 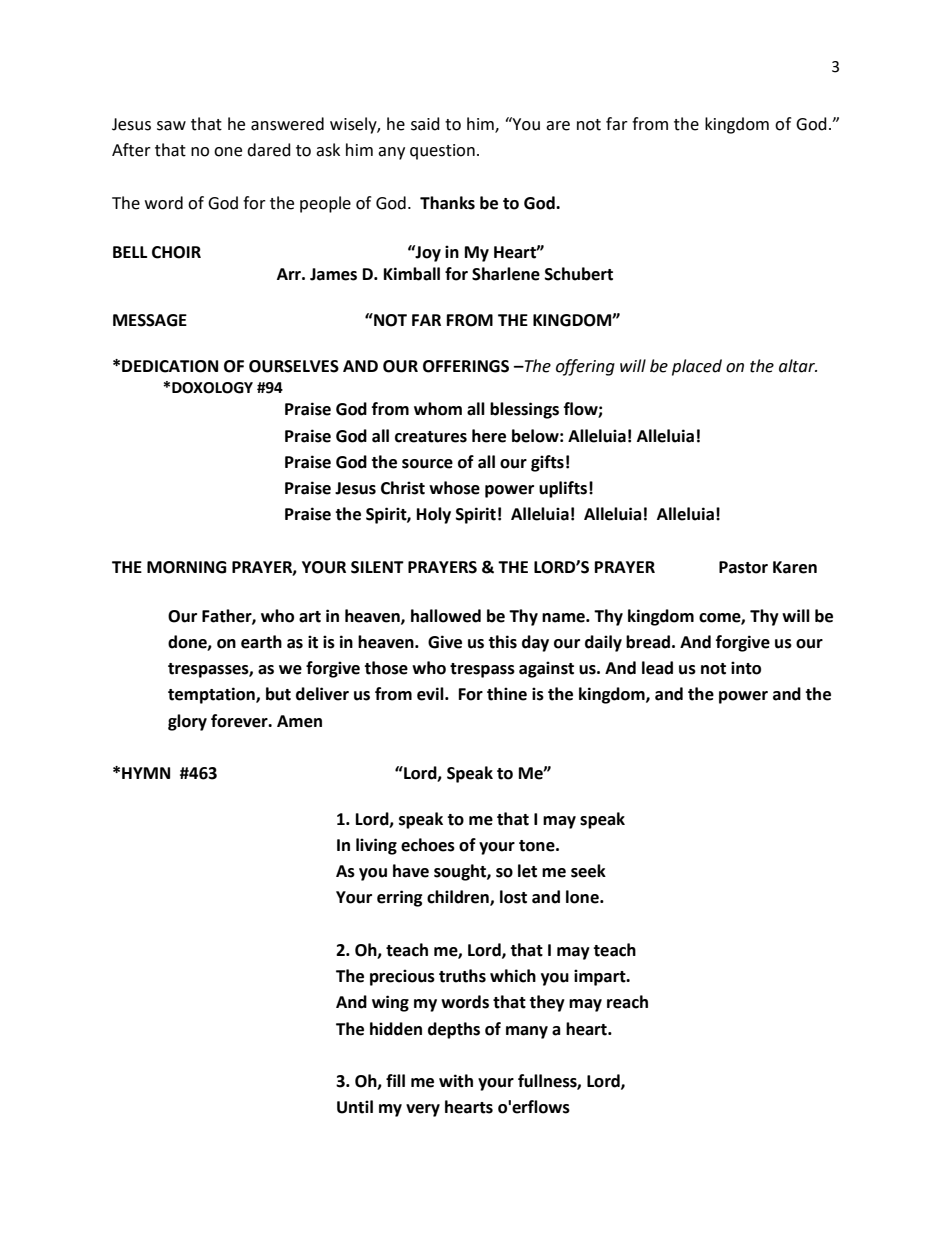 What do you see at coordinates (171, 126) in the image?
I see `saw` at bounding box center [171, 126].
